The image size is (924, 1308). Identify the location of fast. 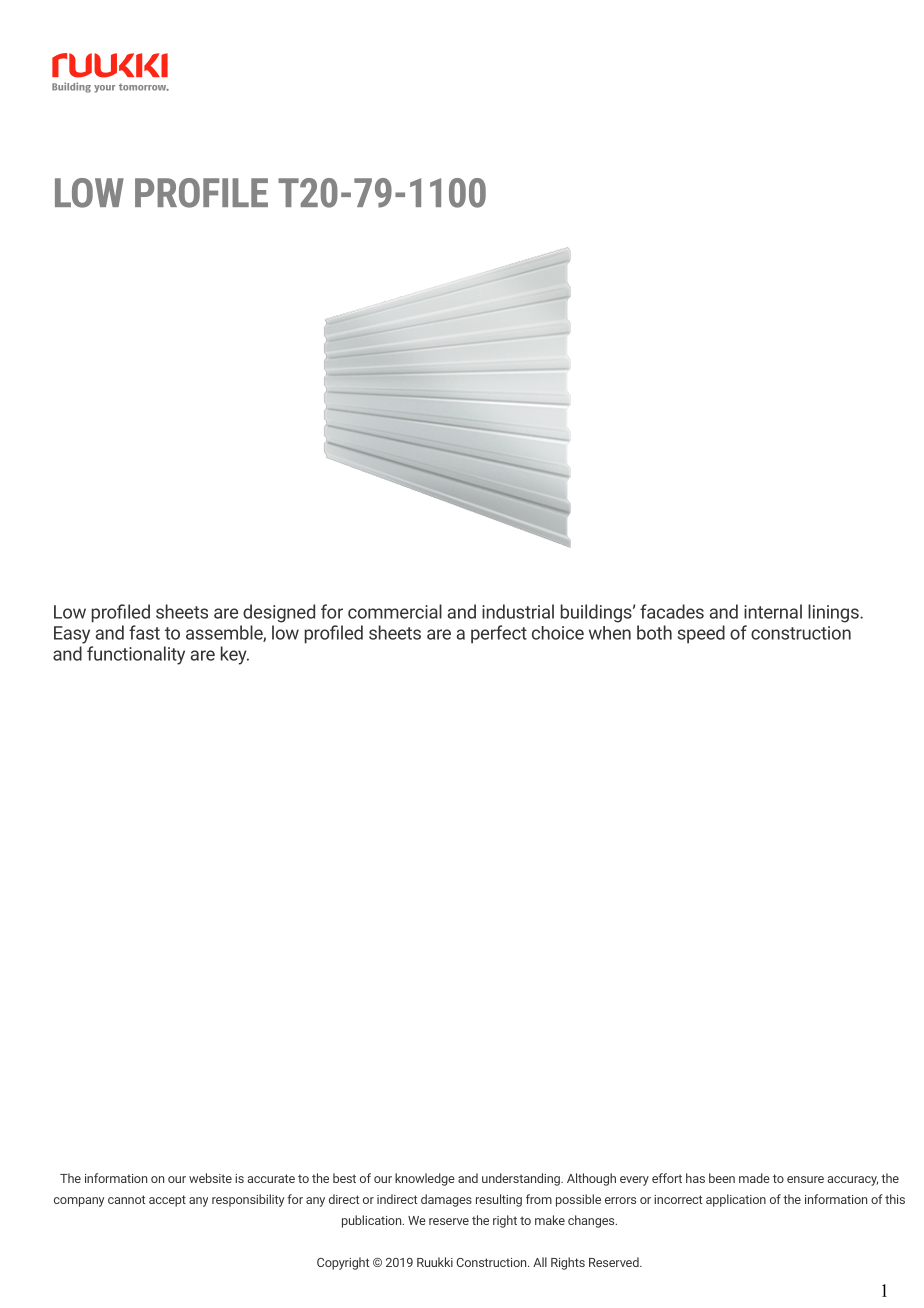
(144, 632).
